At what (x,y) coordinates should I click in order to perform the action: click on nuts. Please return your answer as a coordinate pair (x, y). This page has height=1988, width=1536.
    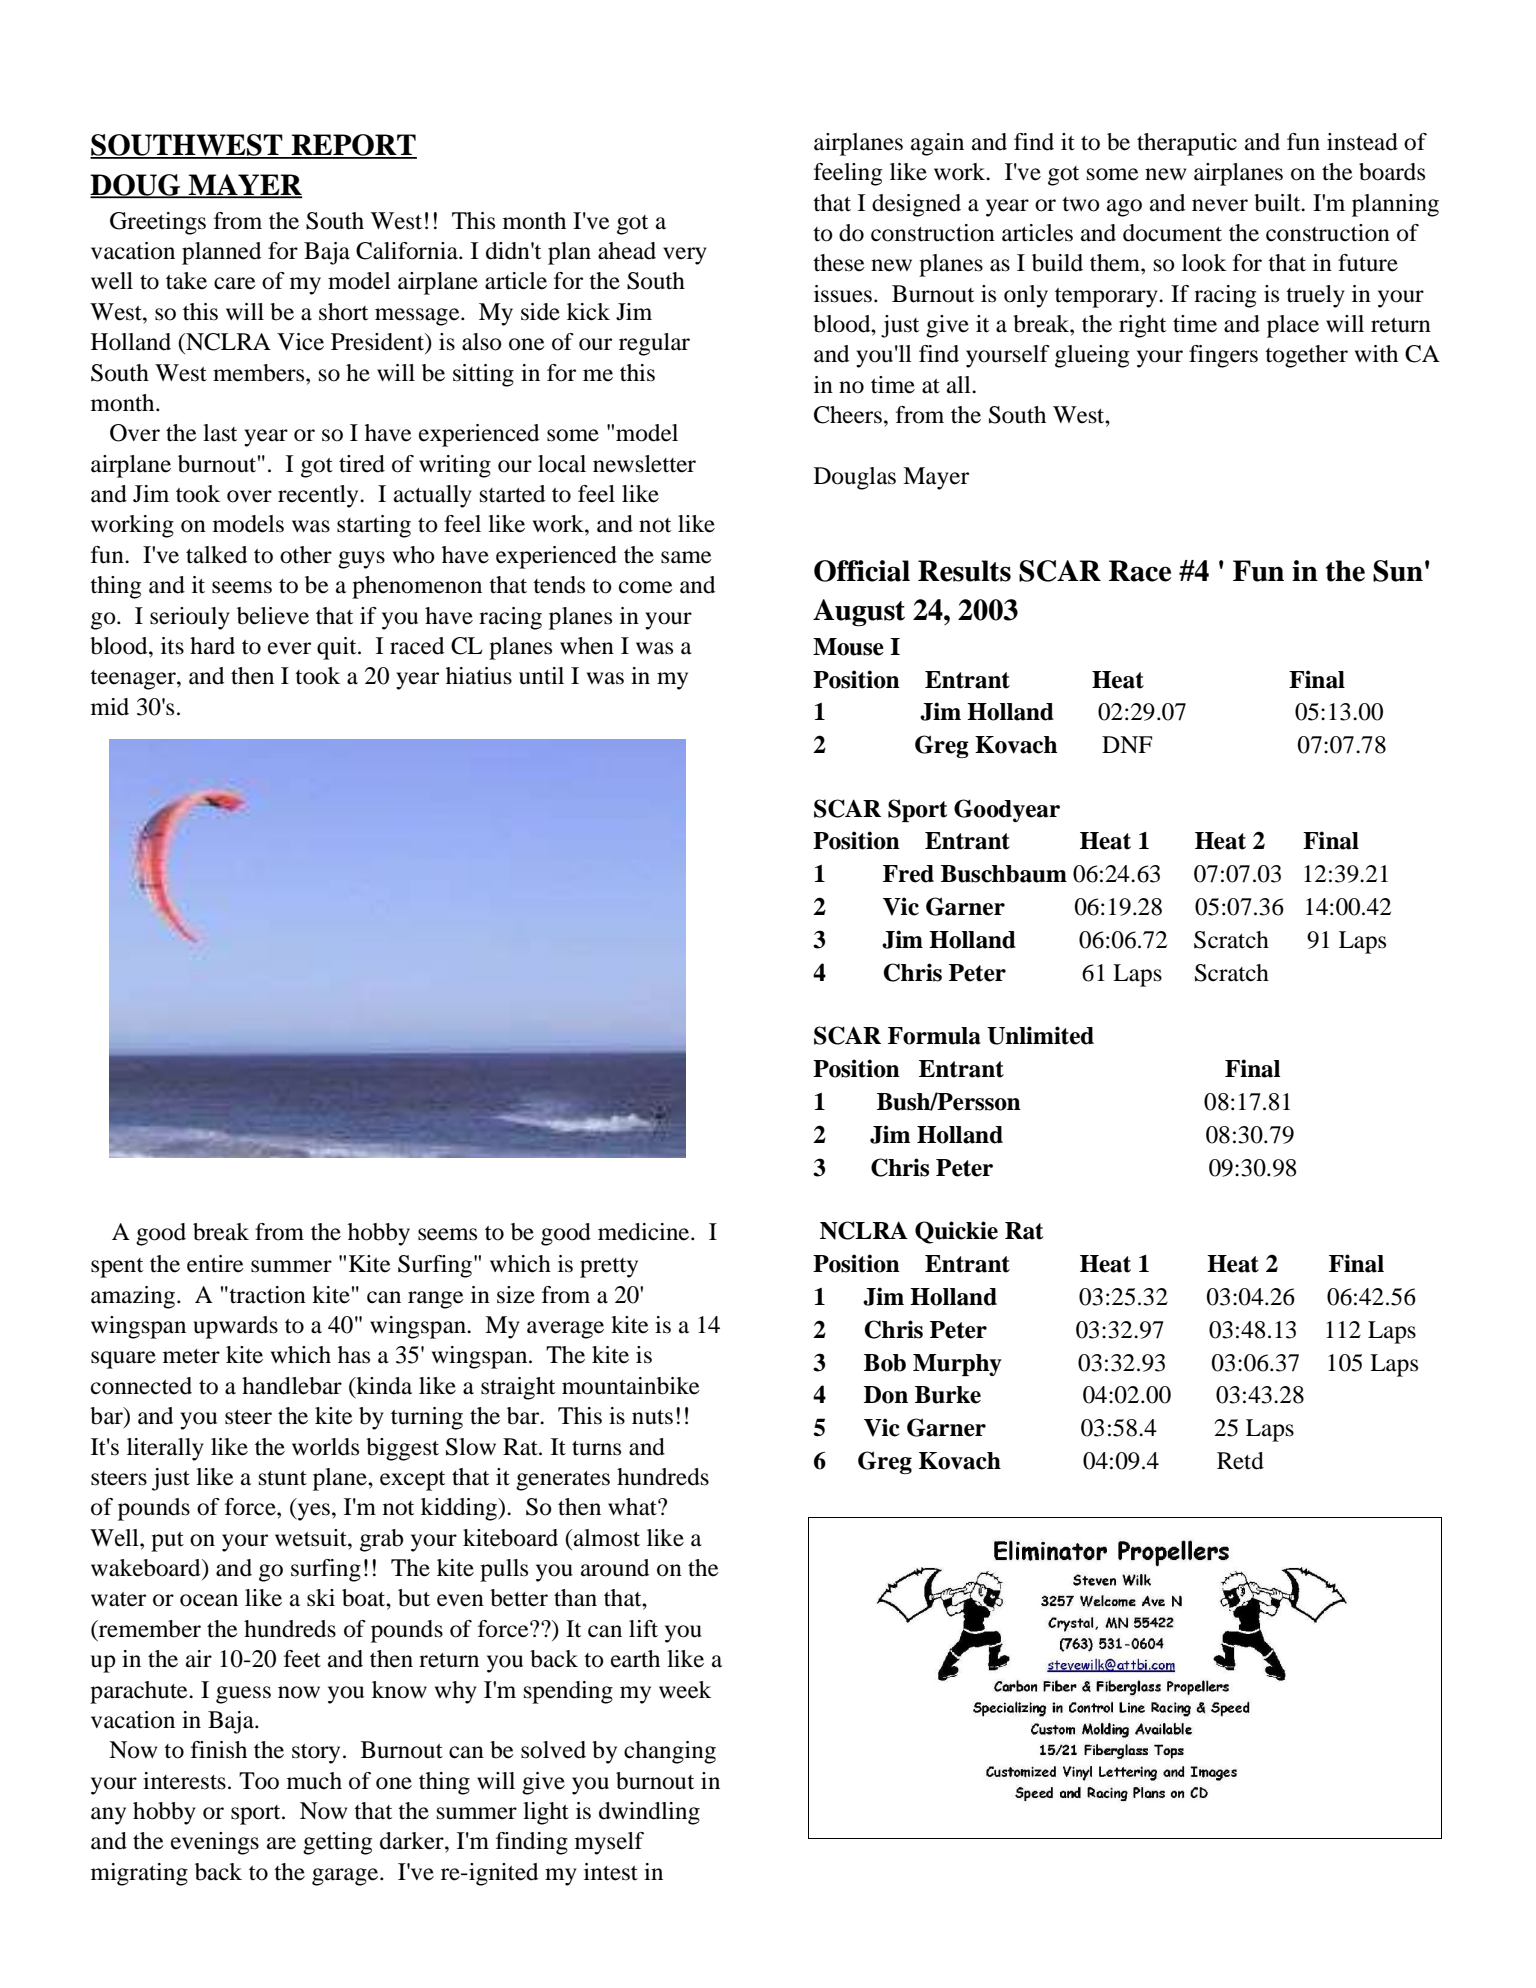
    Looking at the image, I should click on (652, 1417).
